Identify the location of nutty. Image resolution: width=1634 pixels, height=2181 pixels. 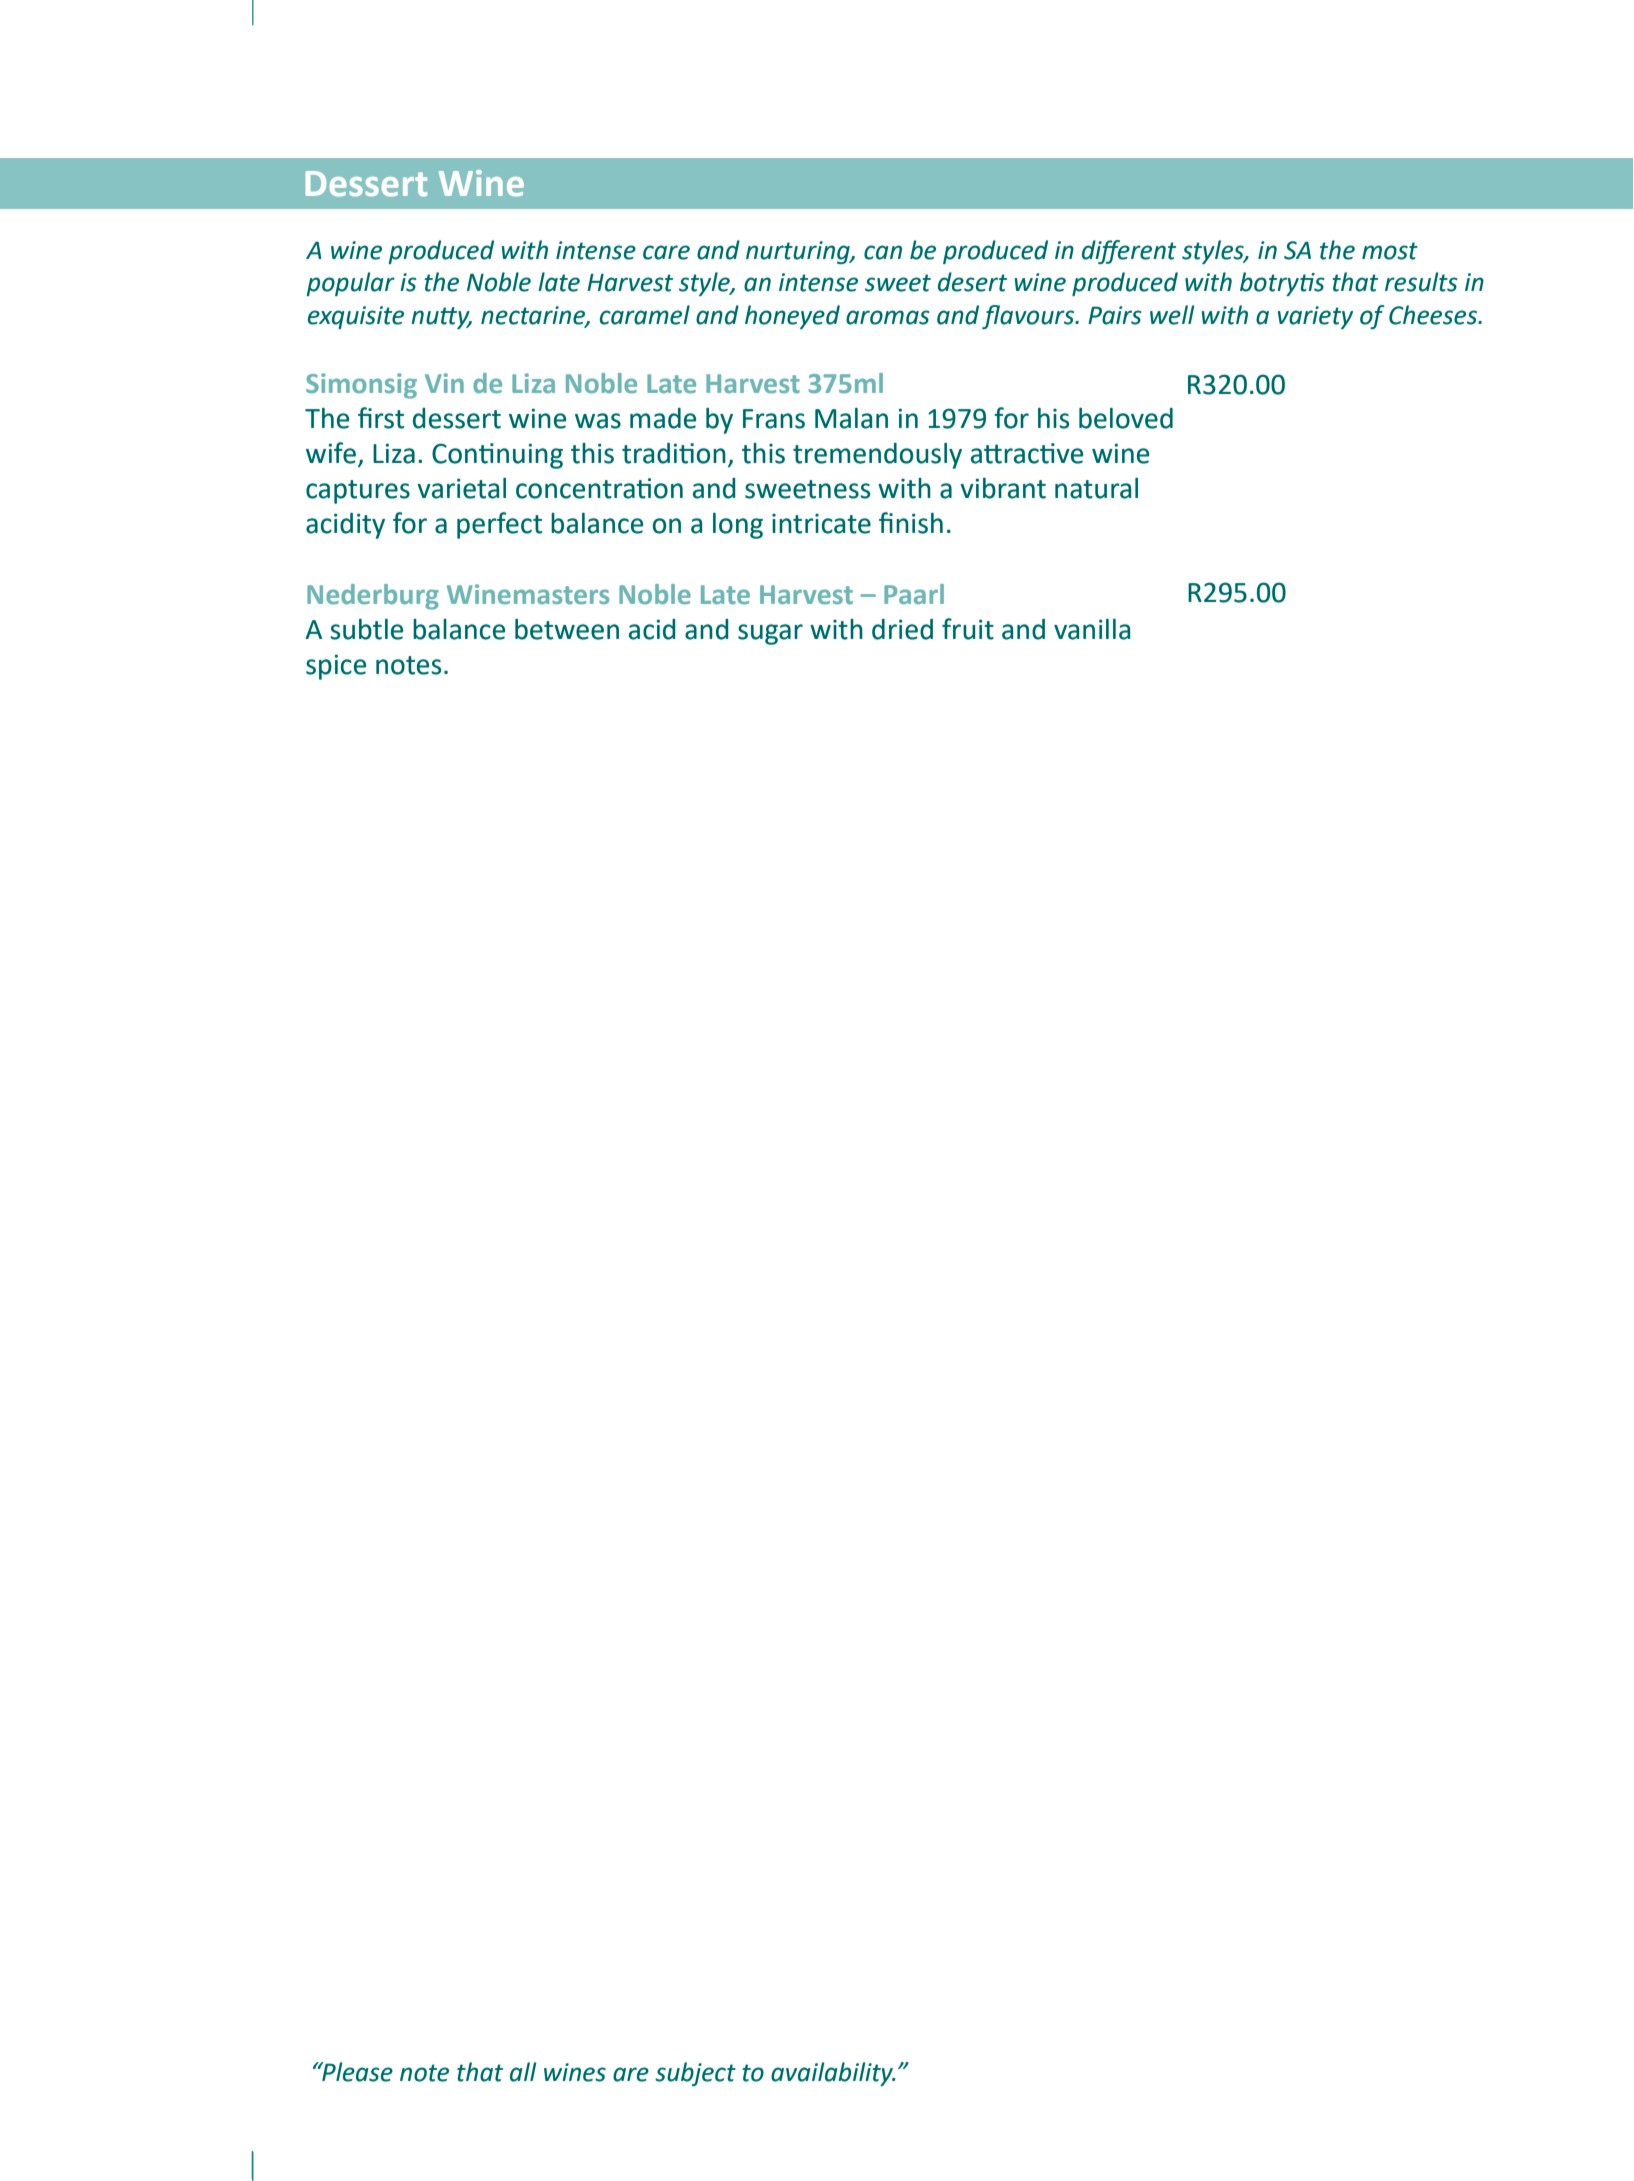
(441, 318).
